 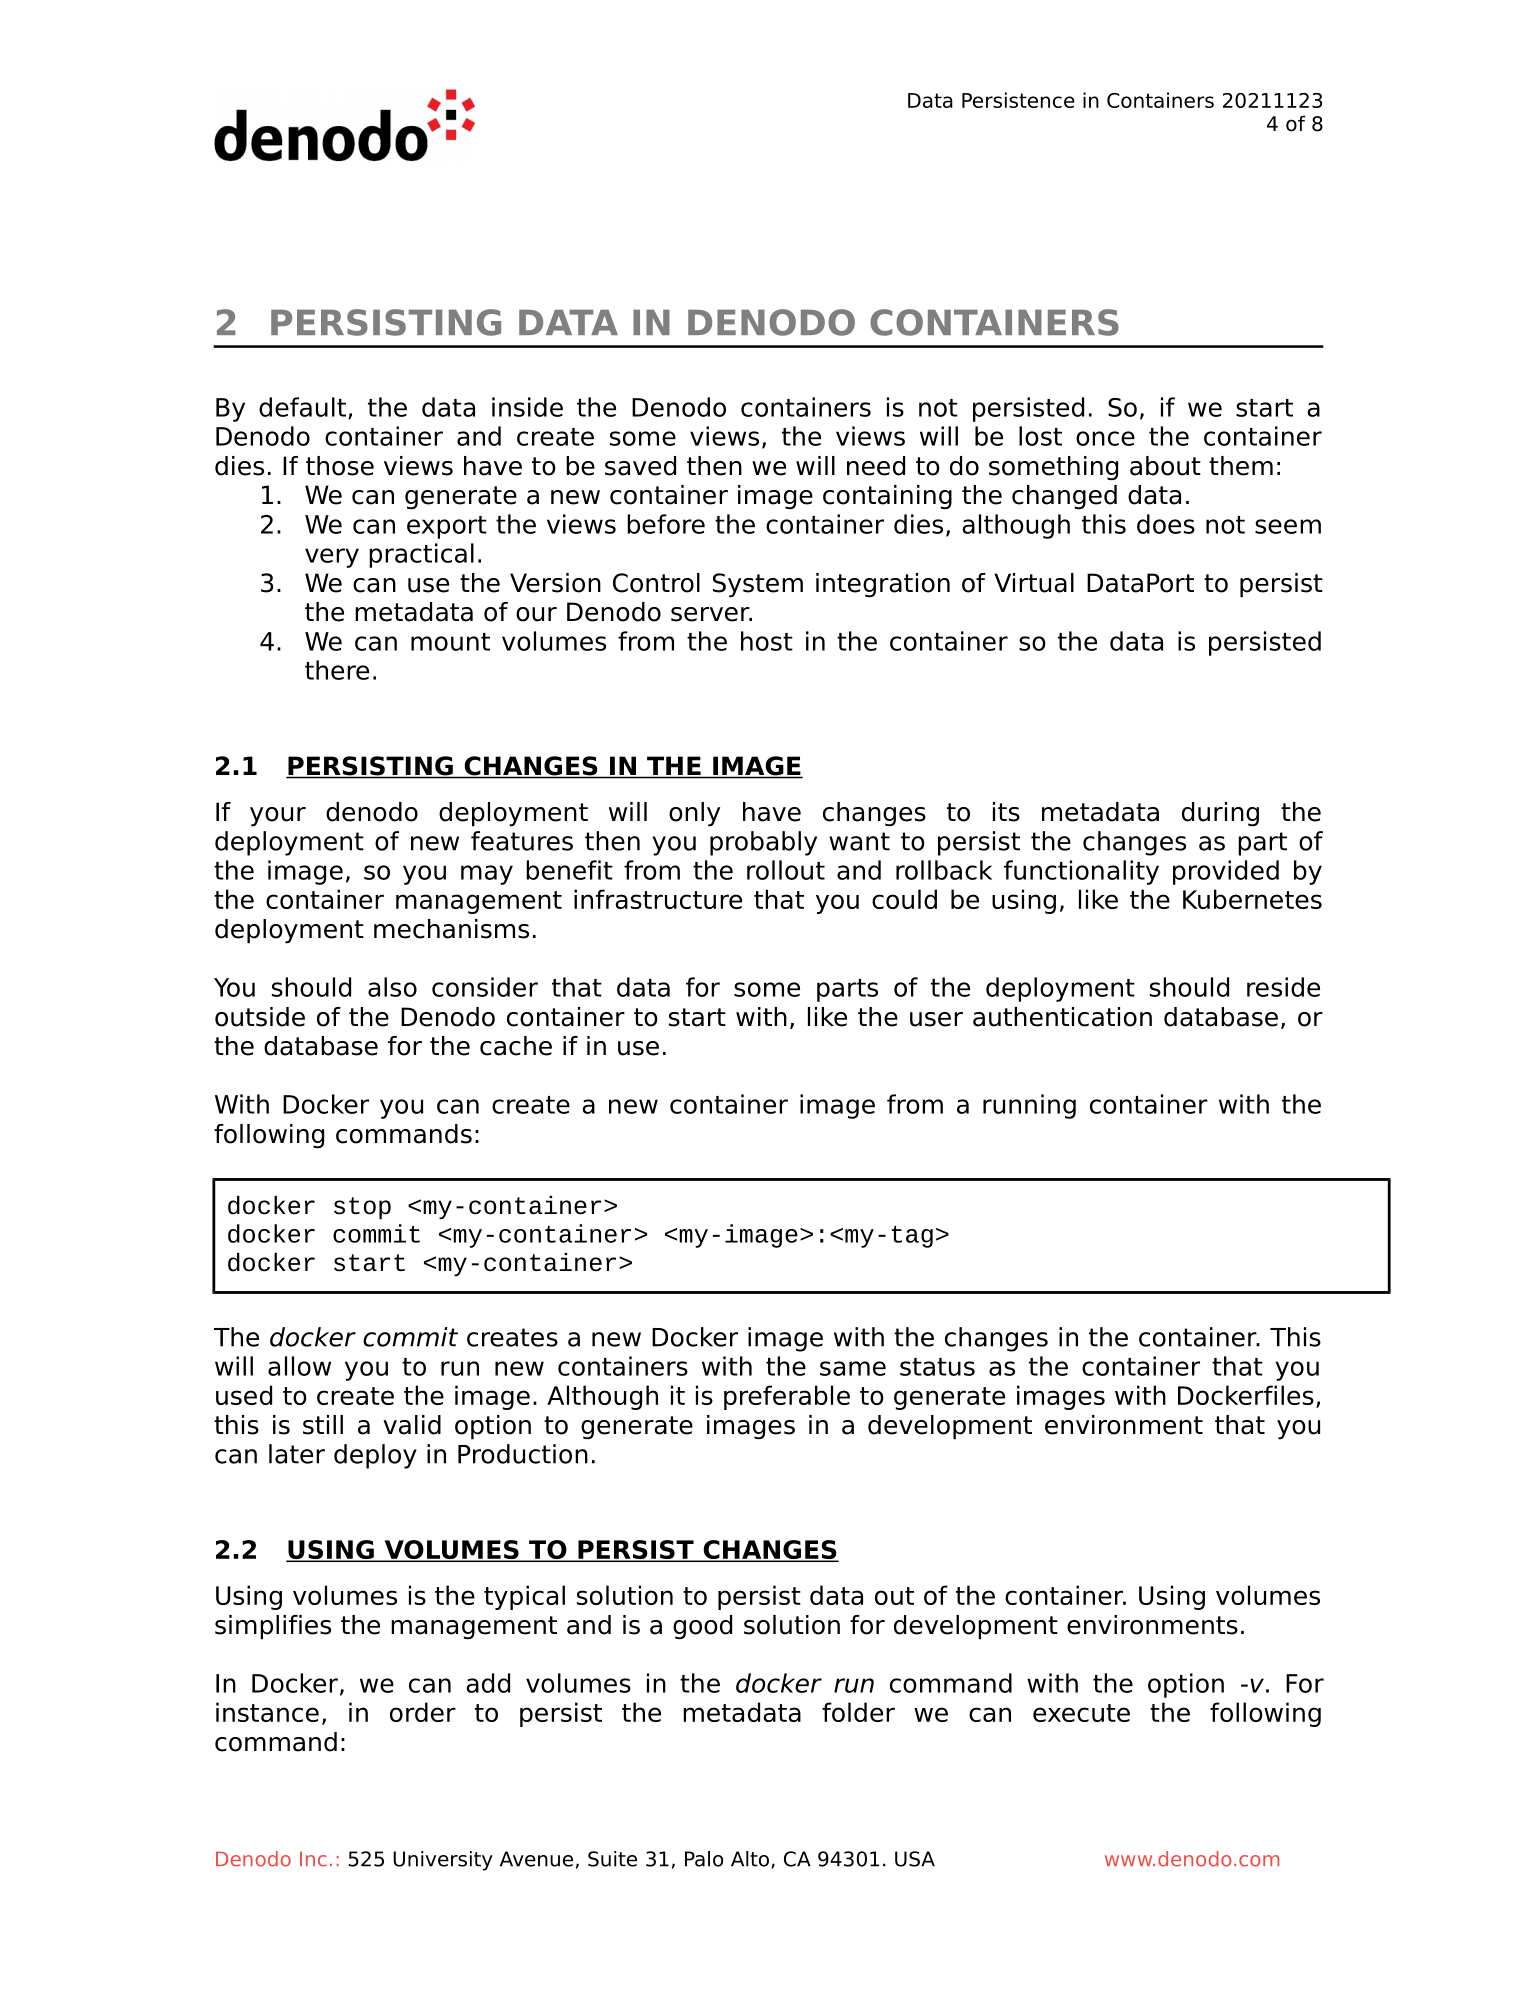 I want to click on about, so click(x=1165, y=466).
